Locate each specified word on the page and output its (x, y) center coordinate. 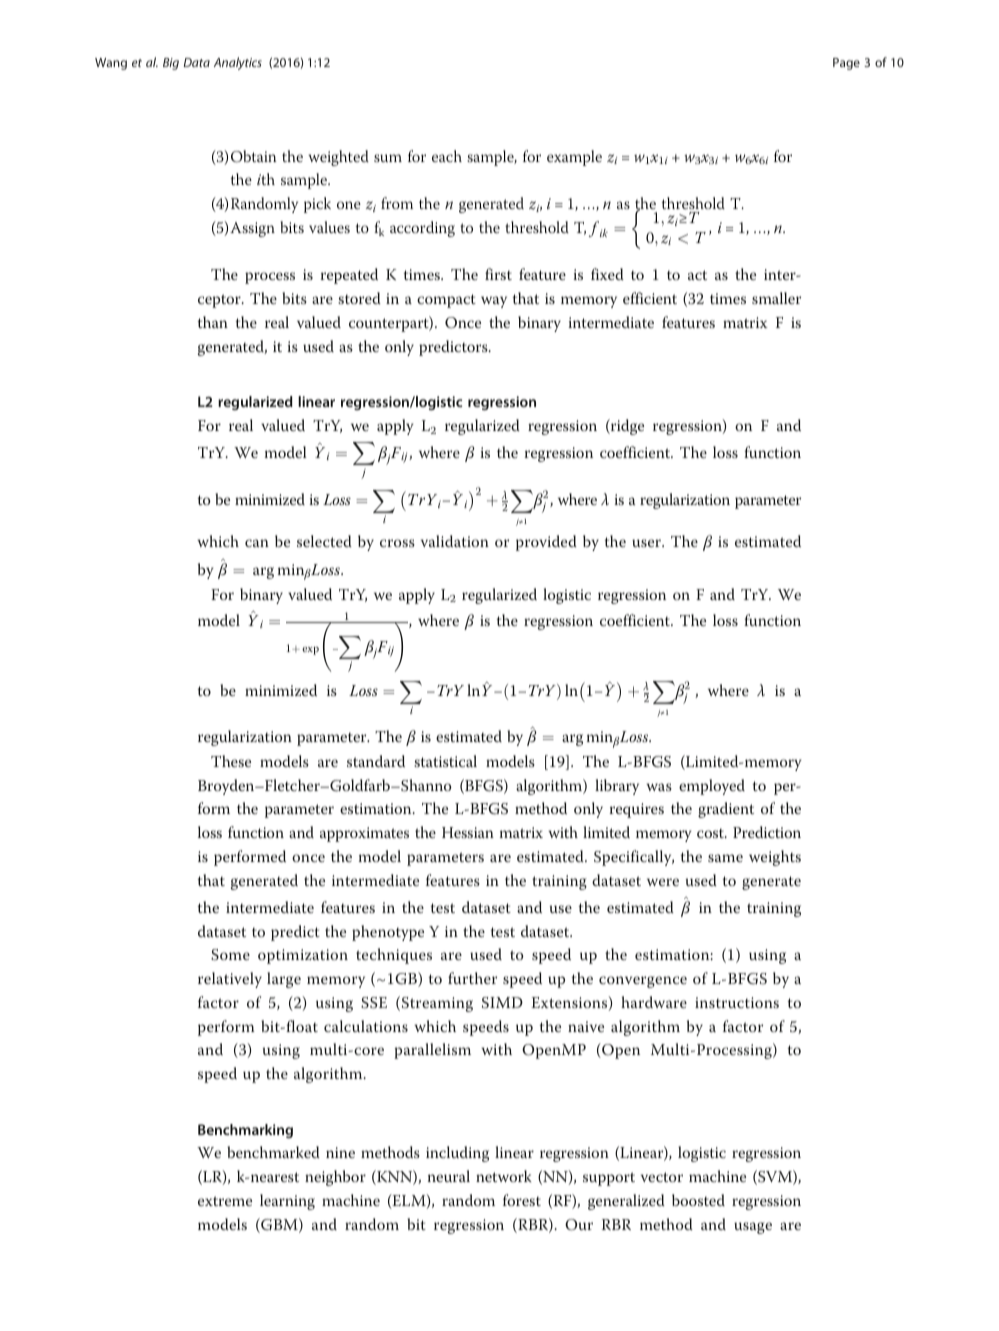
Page (846, 64)
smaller (776, 298)
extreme (225, 1201)
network (503, 1176)
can (257, 543)
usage (753, 1228)
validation (455, 541)
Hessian (468, 832)
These (231, 761)
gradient (726, 810)
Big (171, 64)
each (447, 156)
